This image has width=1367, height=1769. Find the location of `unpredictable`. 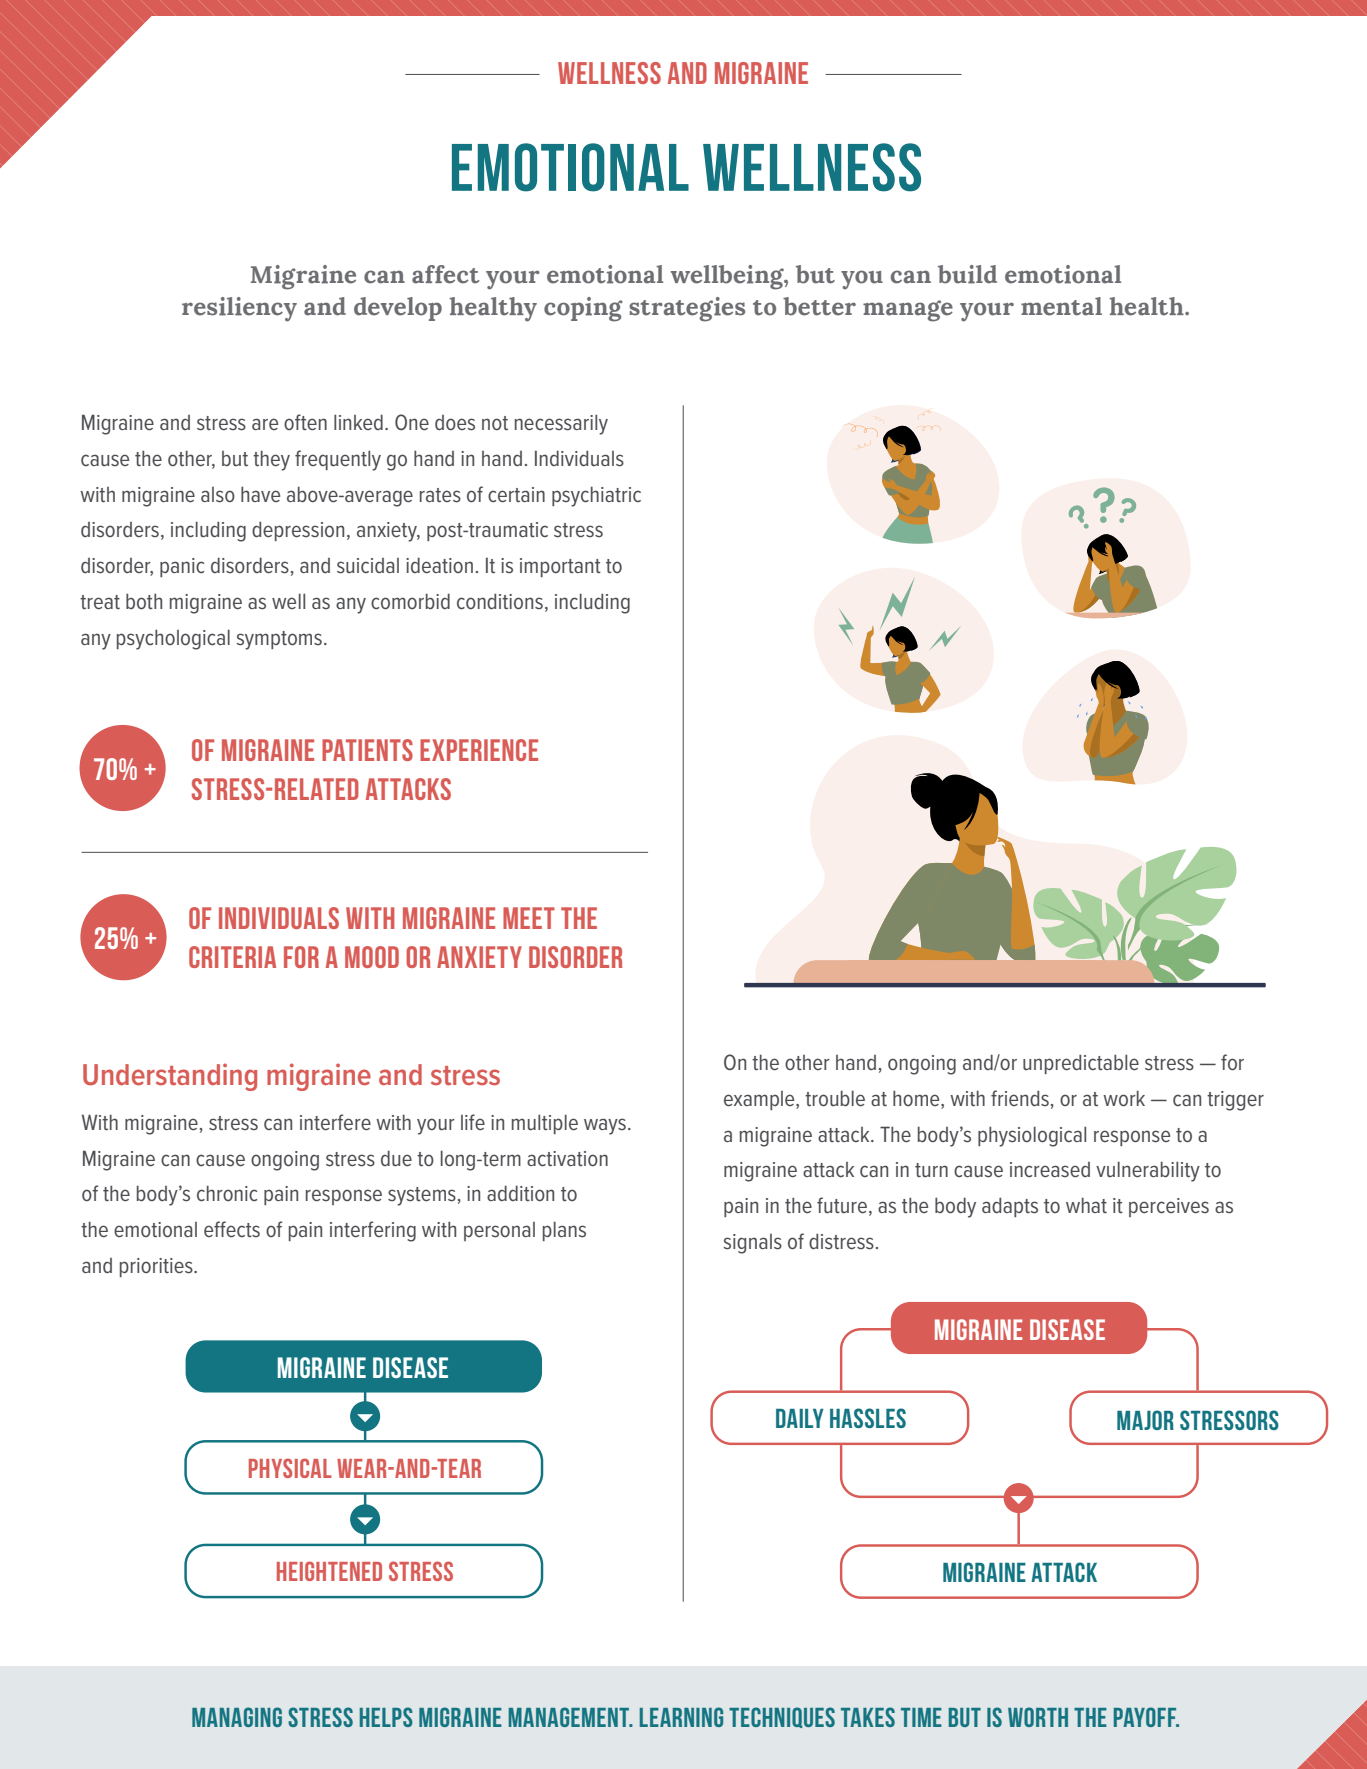

unpredictable is located at coordinates (1081, 1064).
